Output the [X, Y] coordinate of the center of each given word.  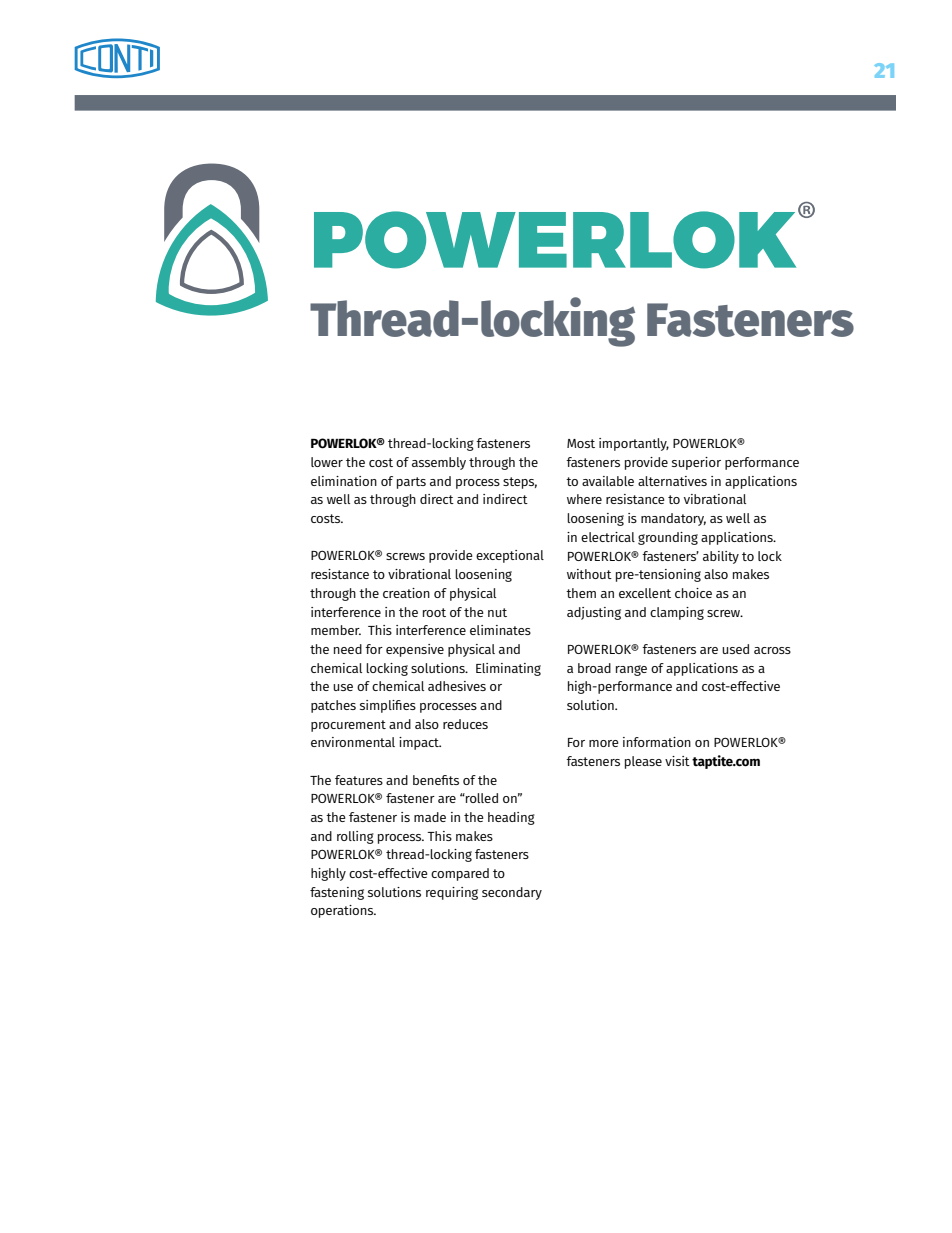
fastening [337, 893]
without [589, 574]
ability [721, 557]
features [359, 780]
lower [327, 462]
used [735, 649]
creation [406, 593]
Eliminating [508, 669]
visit [677, 761]
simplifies [388, 706]
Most [581, 443]
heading [511, 818]
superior [696, 463]
